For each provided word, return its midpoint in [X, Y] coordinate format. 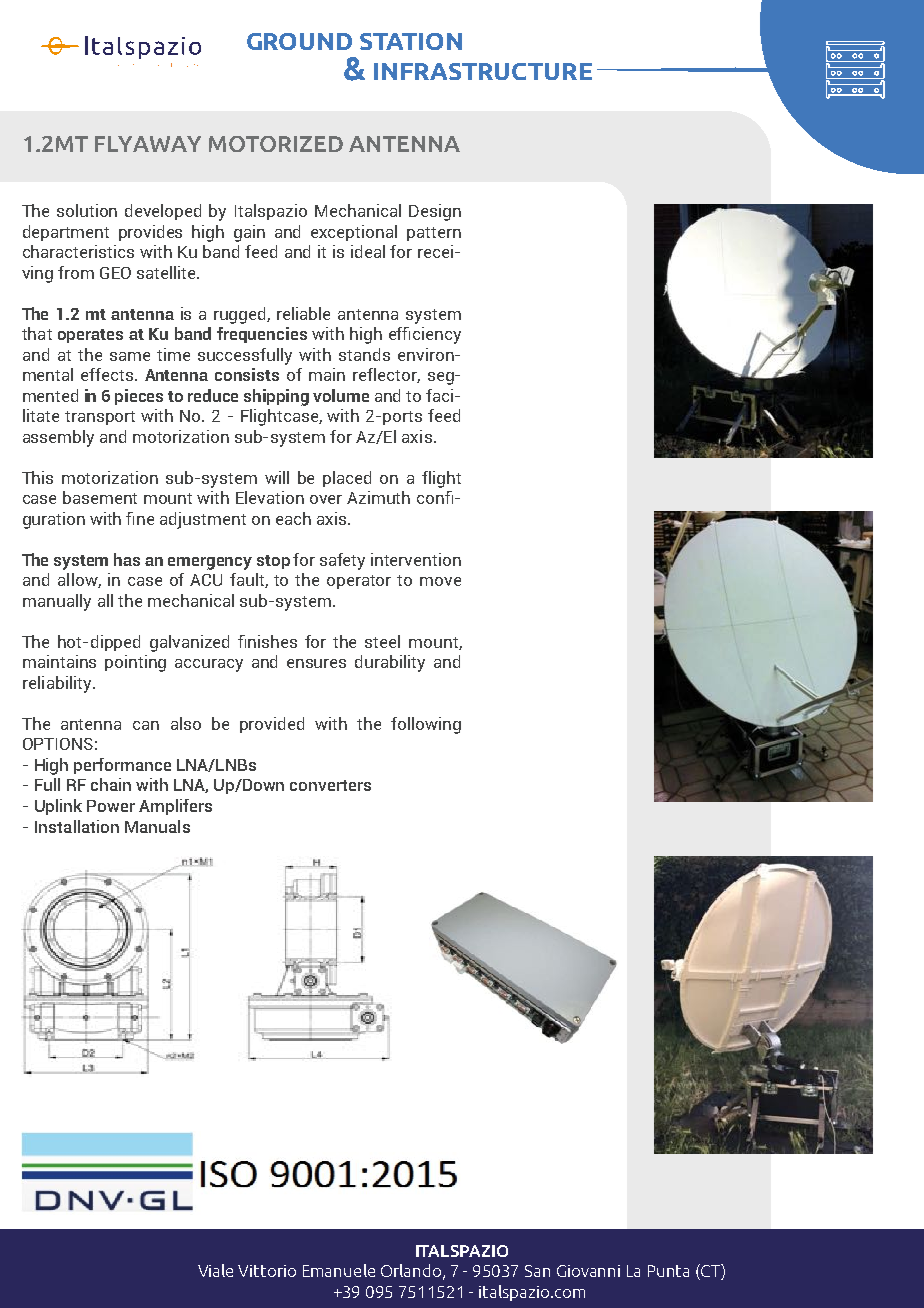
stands [364, 354]
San [537, 1271]
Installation [77, 826]
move [440, 581]
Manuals [157, 826]
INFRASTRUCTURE [483, 71]
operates [90, 336]
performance [122, 766]
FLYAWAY [148, 144]
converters [330, 785]
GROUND [299, 41]
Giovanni [588, 1271]
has [127, 559]
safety [342, 561]
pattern [434, 234]
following [426, 725]
